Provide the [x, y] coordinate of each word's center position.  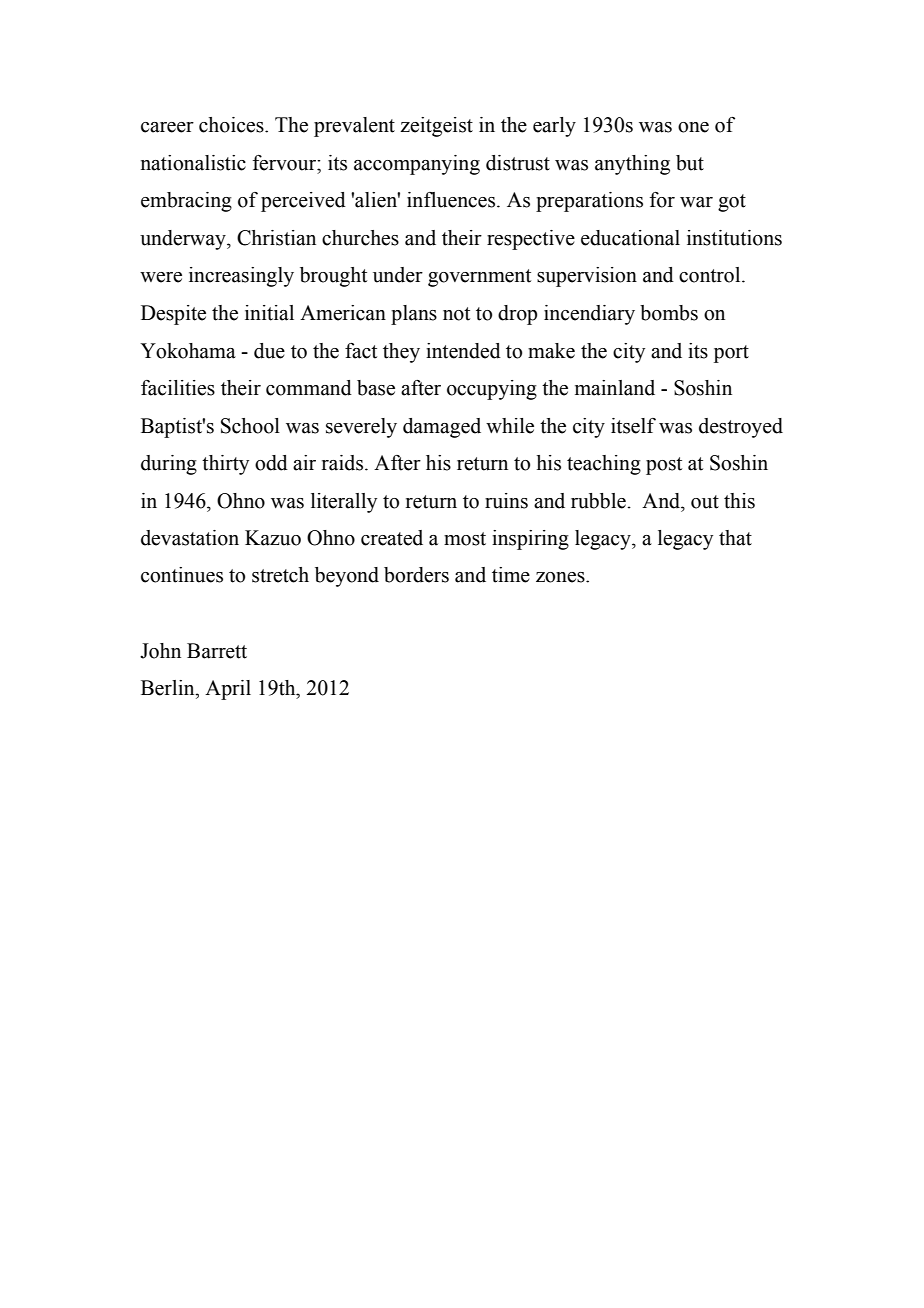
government [479, 278]
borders [416, 575]
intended [463, 351]
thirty [225, 465]
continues [182, 575]
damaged [442, 428]
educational [630, 238]
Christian [276, 238]
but [690, 163]
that [735, 538]
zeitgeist [436, 127]
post [664, 466]
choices [232, 125]
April [228, 690]
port [731, 354]
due [269, 351]
